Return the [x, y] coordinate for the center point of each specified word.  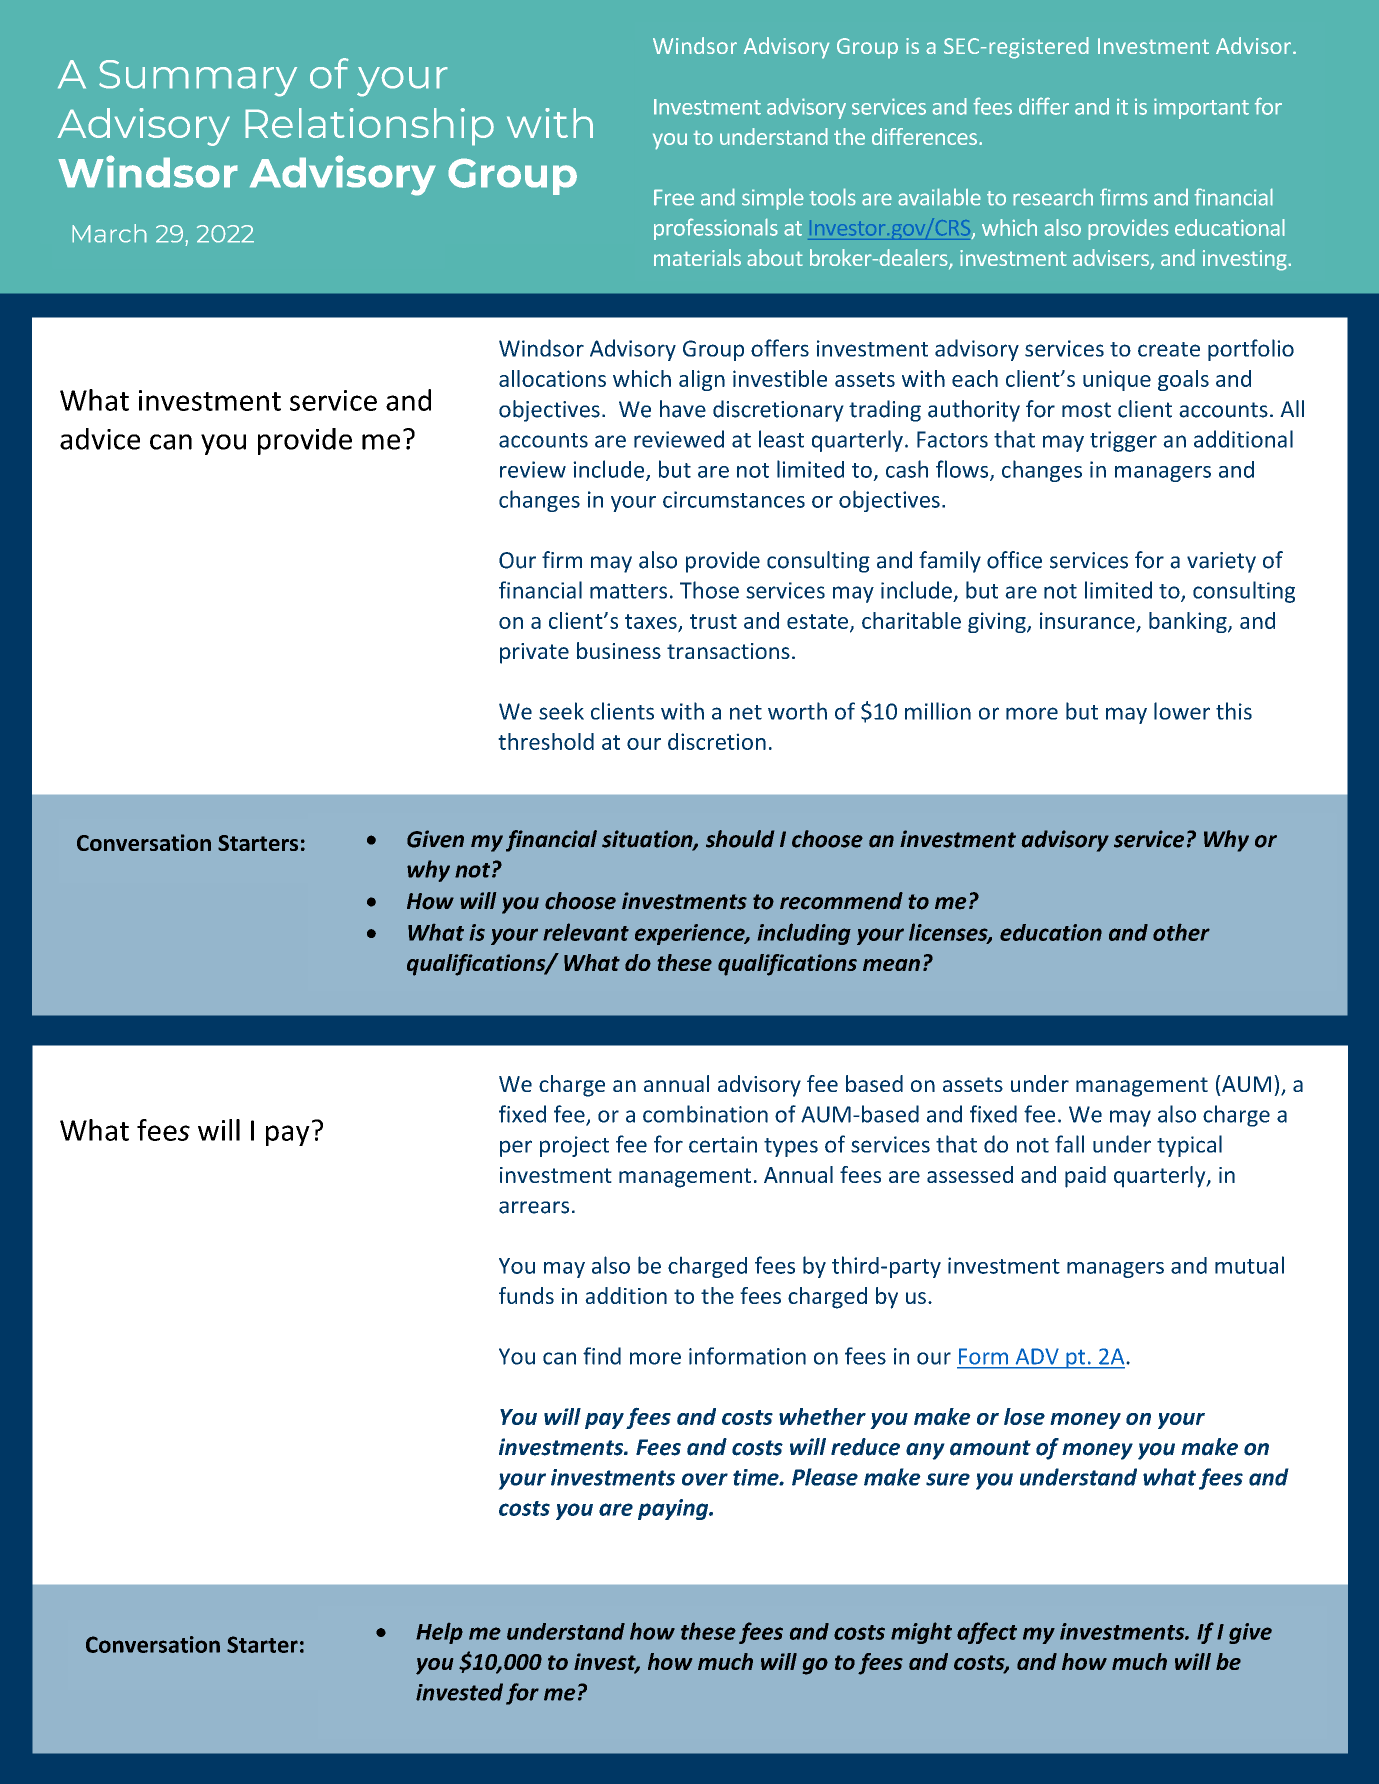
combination [705, 1114]
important [1201, 108]
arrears [534, 1207]
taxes [652, 622]
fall [1069, 1144]
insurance [1087, 620]
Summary [198, 78]
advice [100, 439]
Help [439, 1633]
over [705, 1479]
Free [674, 197]
